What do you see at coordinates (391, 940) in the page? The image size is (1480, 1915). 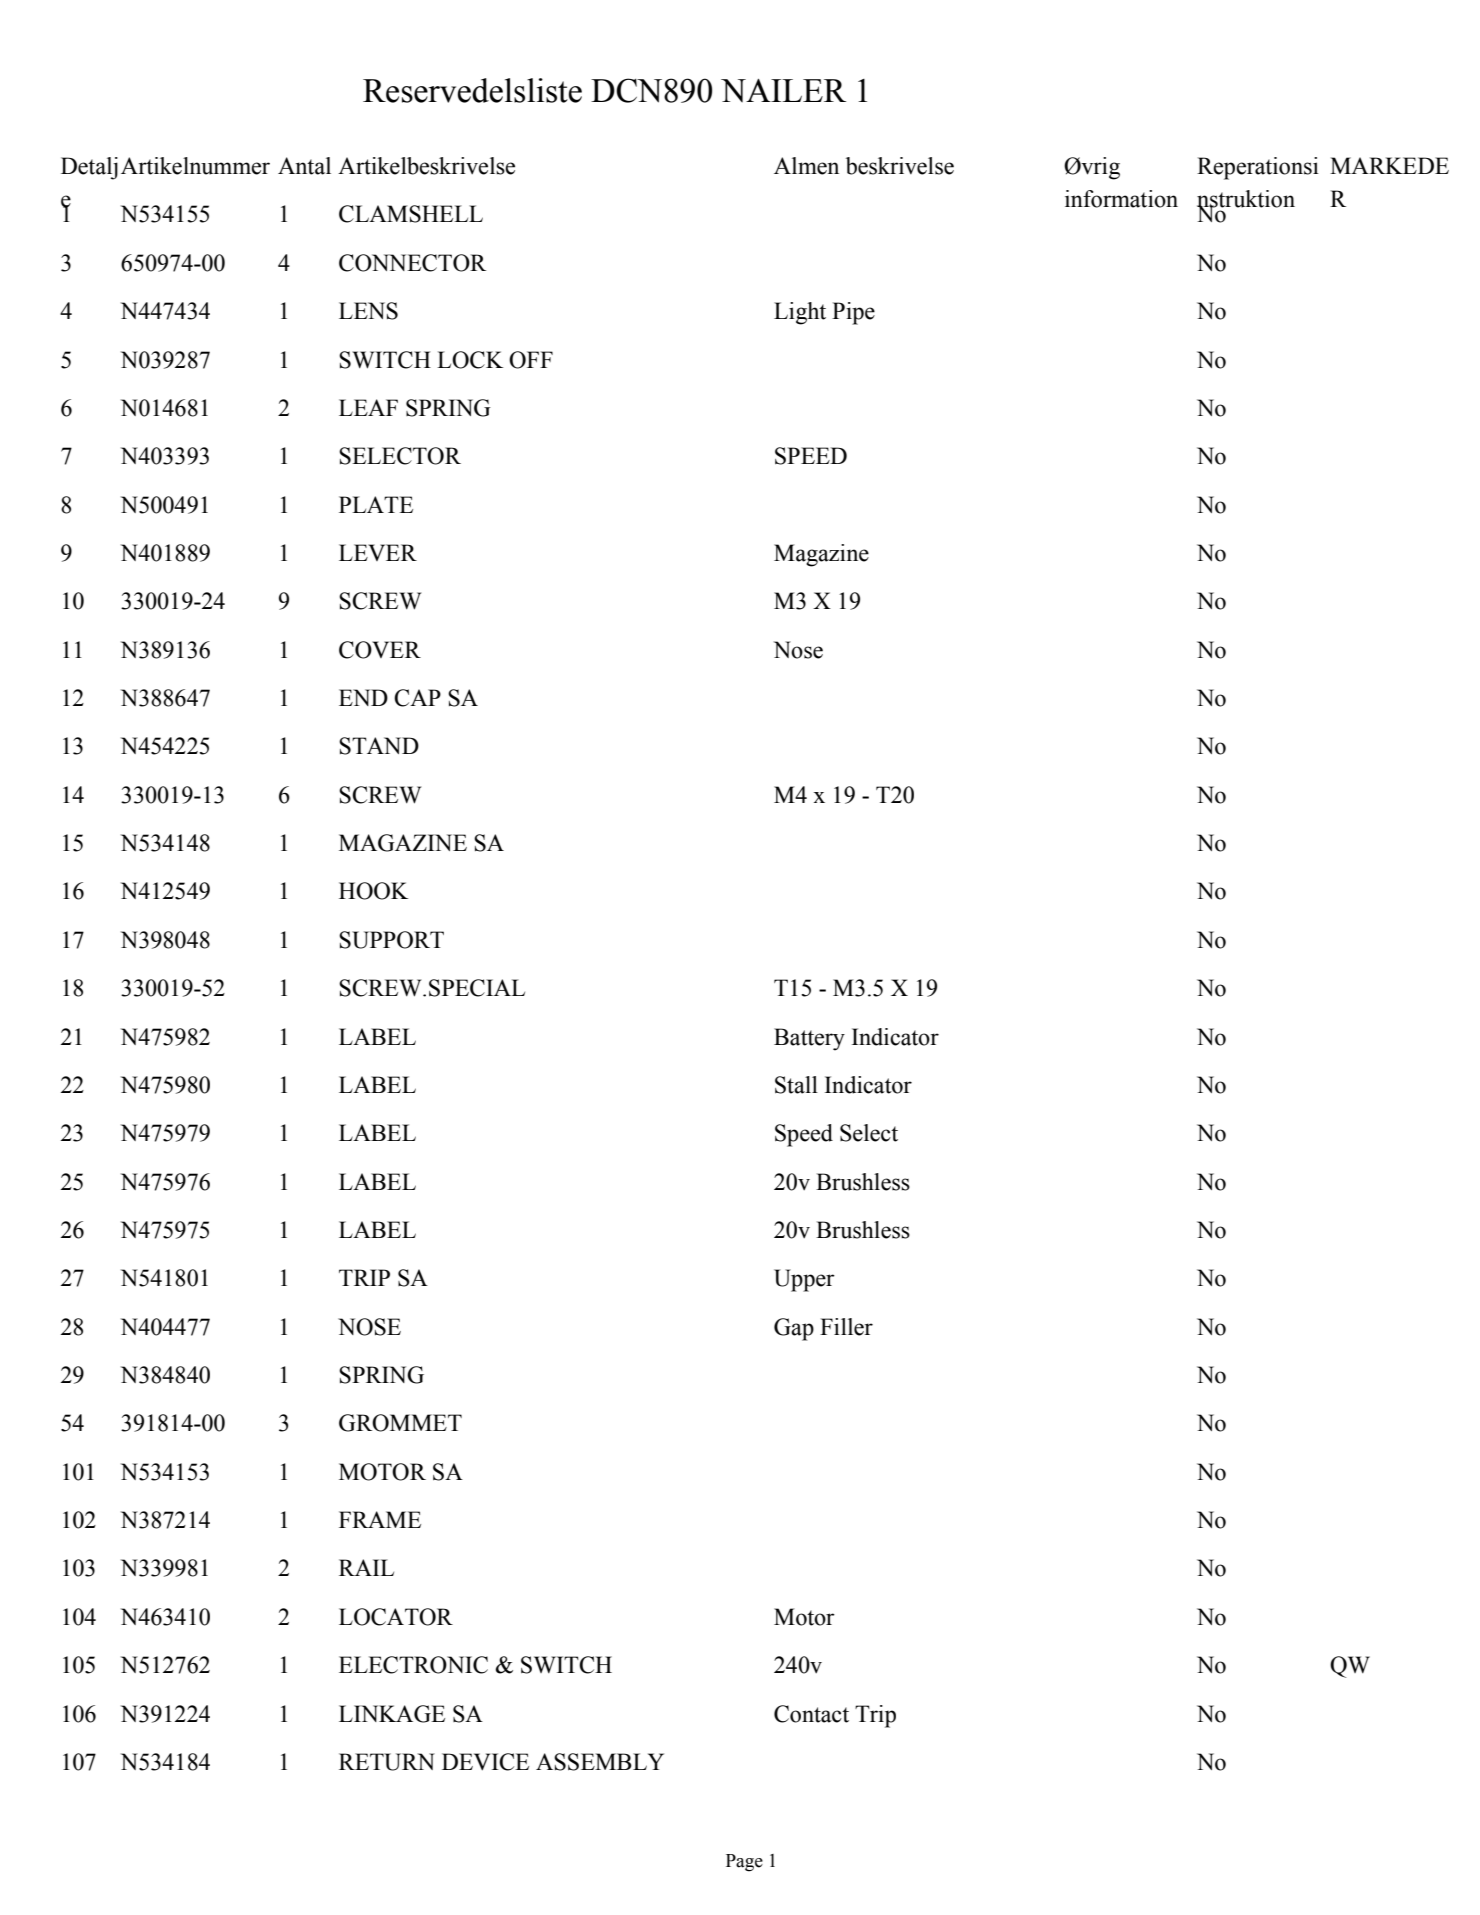 I see `SUPPORT` at bounding box center [391, 940].
